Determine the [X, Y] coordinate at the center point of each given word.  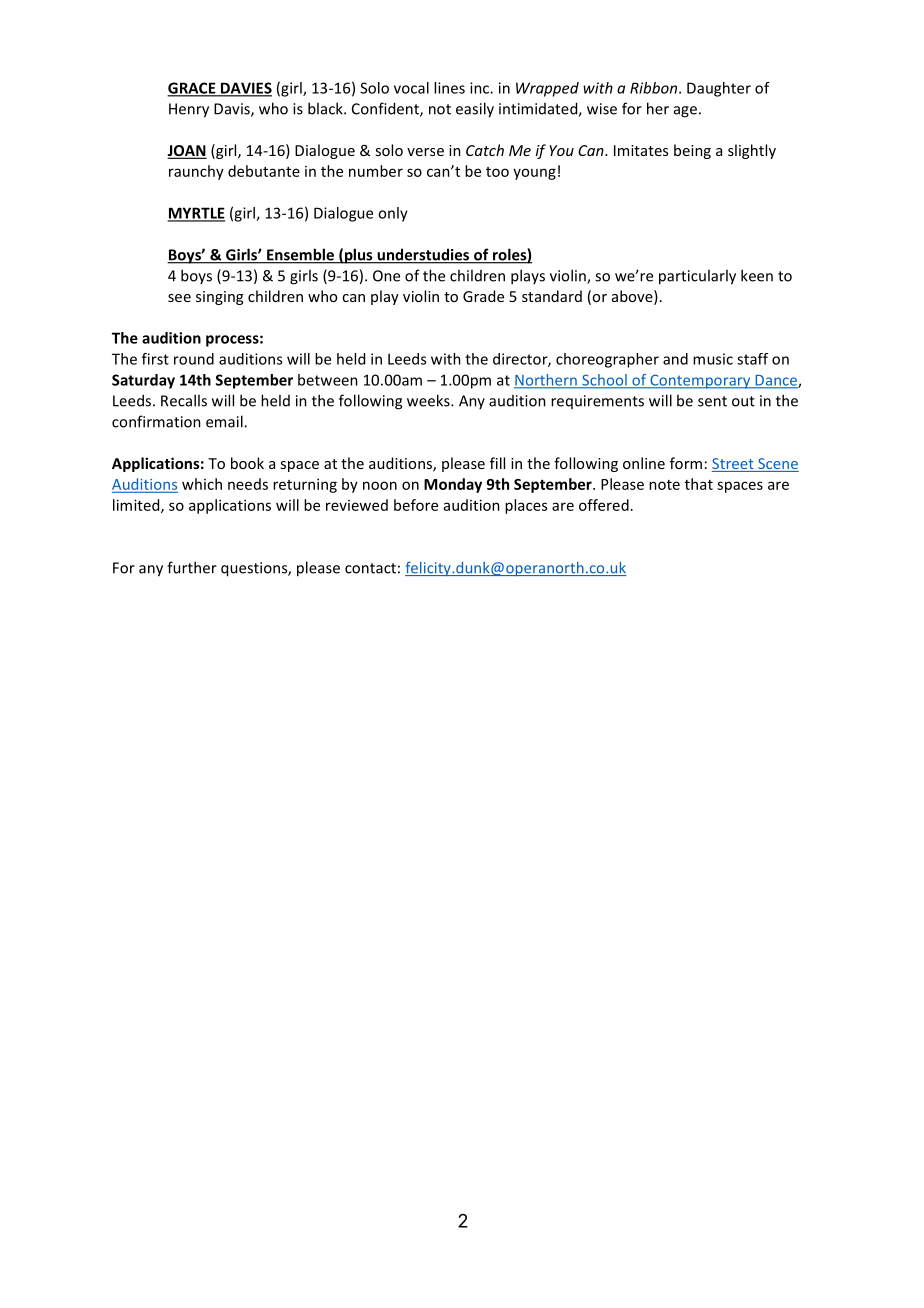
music [713, 359]
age [685, 112]
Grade [483, 296]
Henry [189, 110]
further [192, 567]
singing [219, 298]
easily [475, 110]
